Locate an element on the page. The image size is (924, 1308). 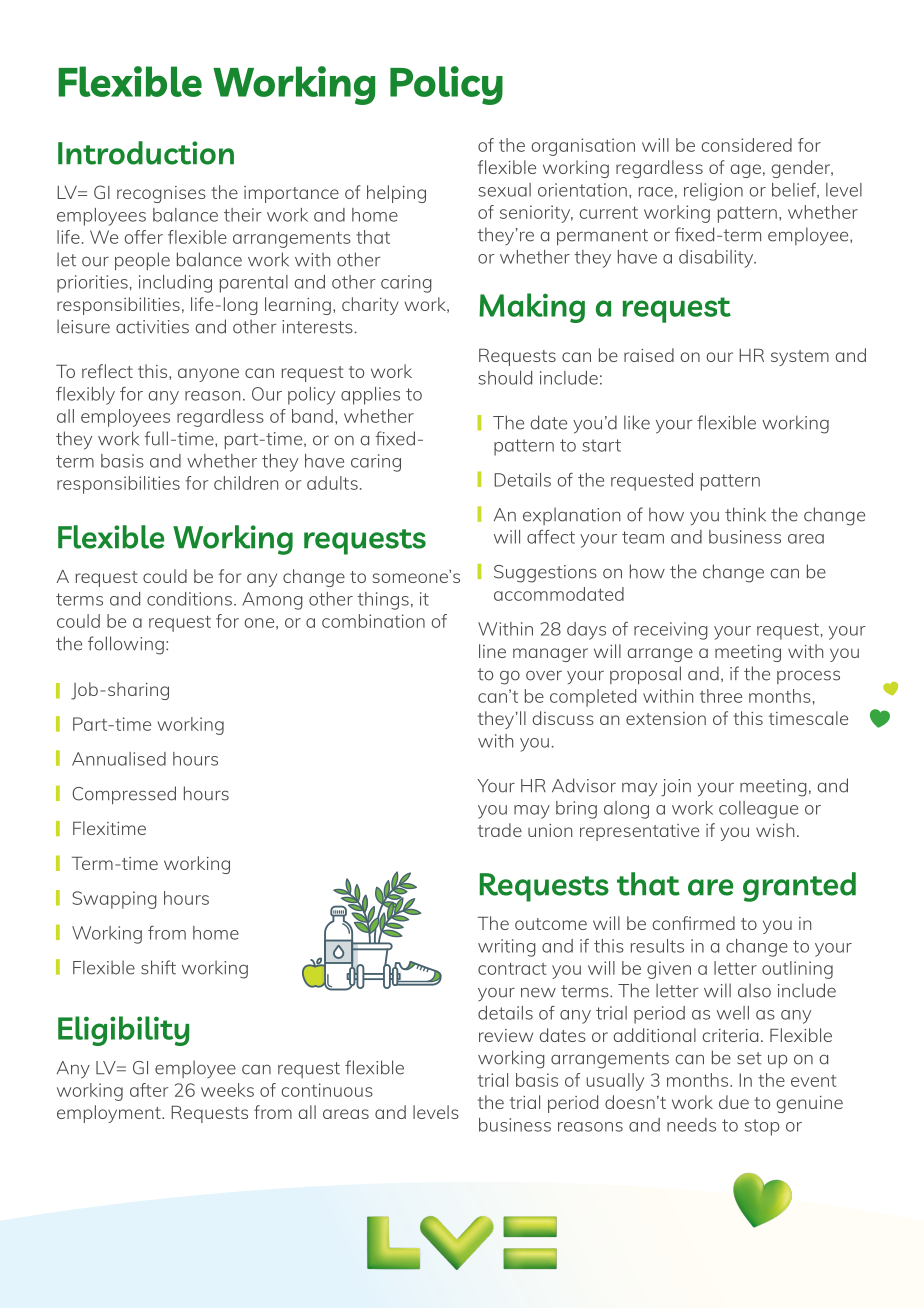
religion is located at coordinates (713, 192).
